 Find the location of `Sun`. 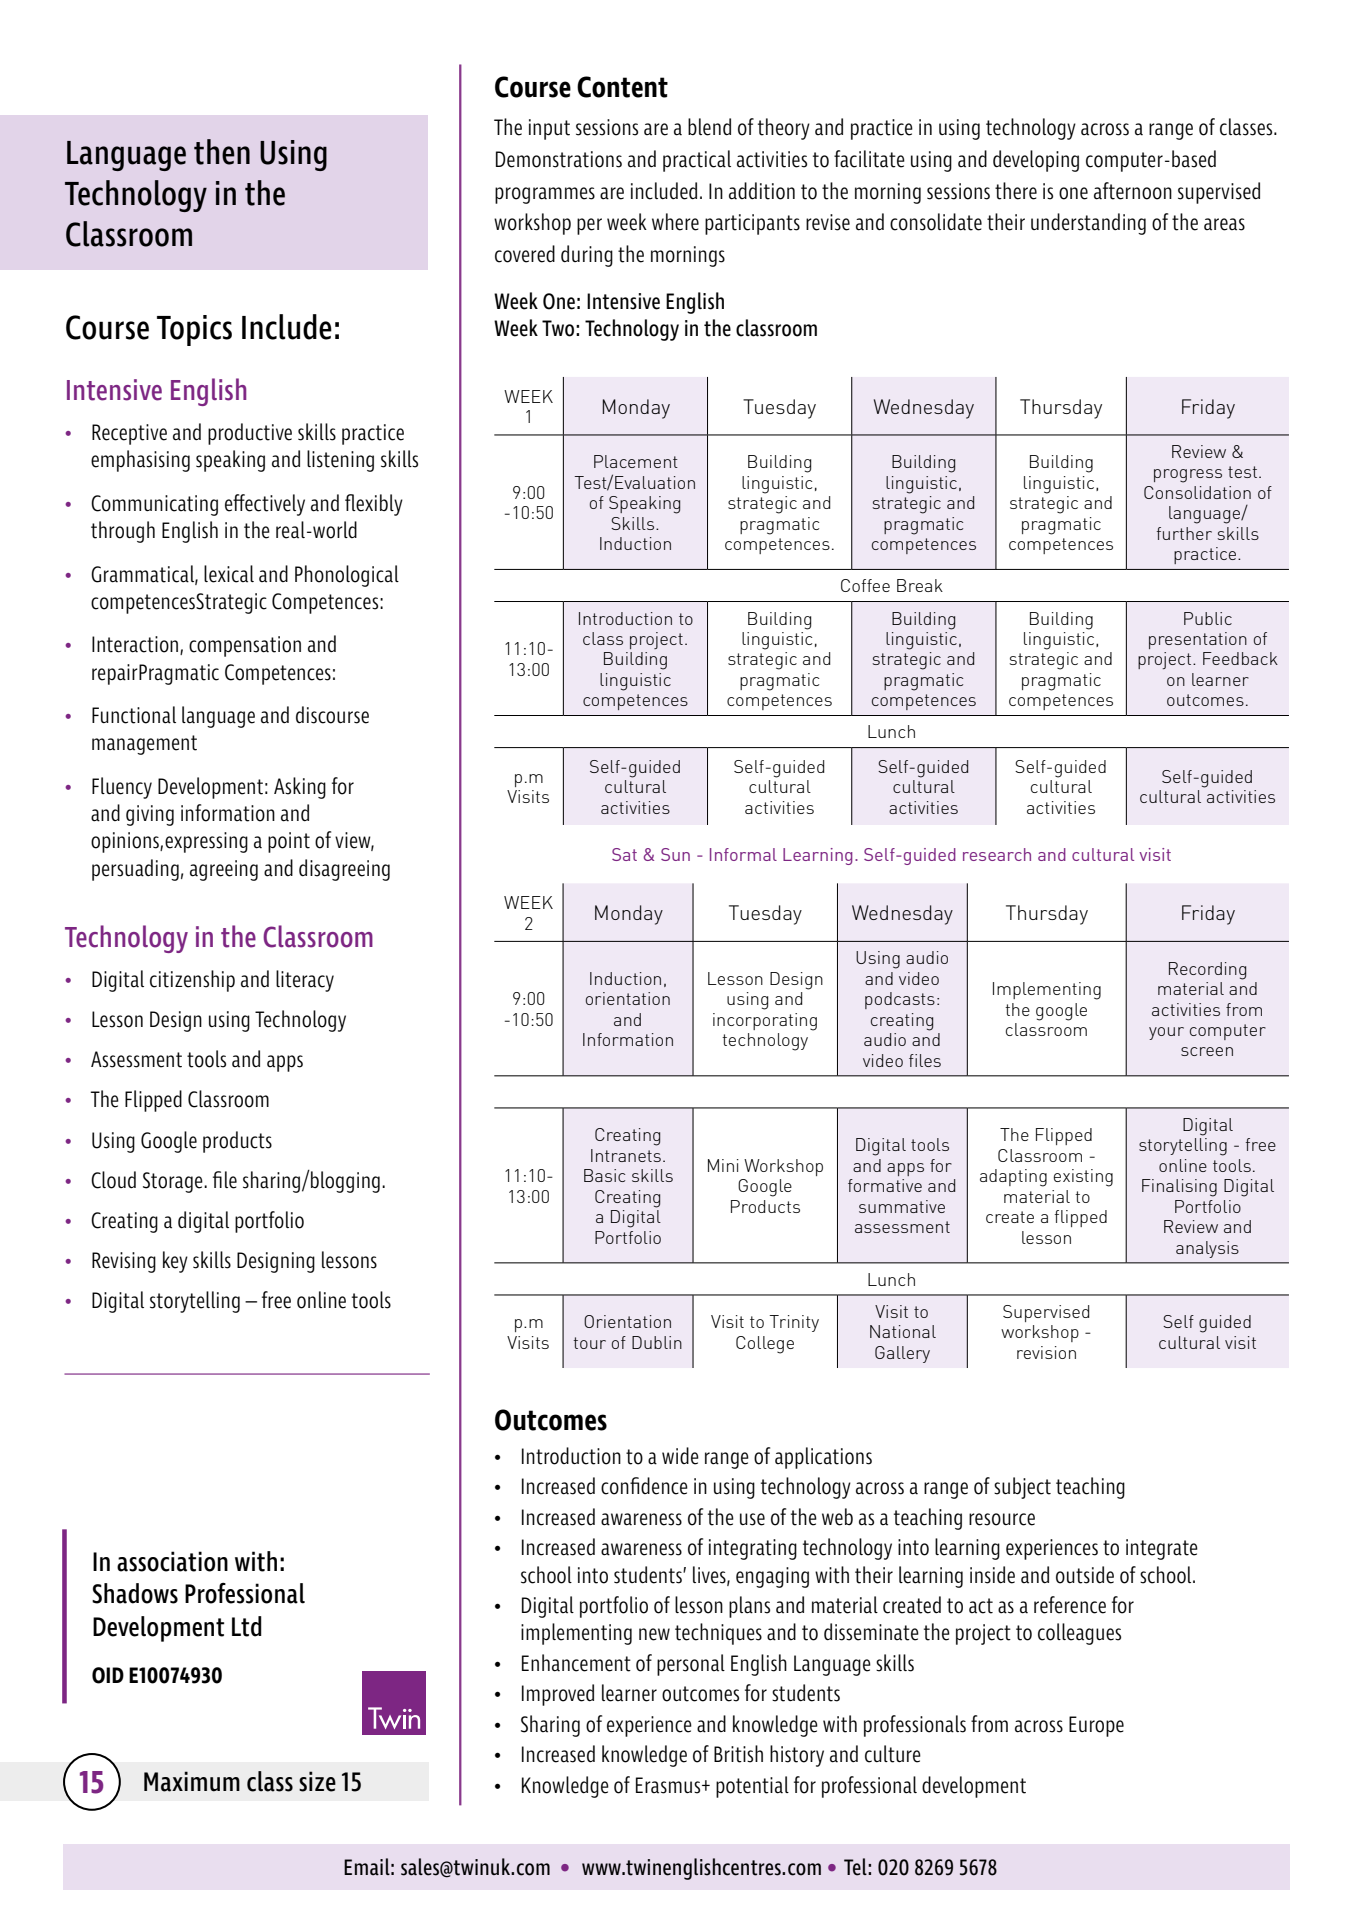

Sun is located at coordinates (675, 854).
